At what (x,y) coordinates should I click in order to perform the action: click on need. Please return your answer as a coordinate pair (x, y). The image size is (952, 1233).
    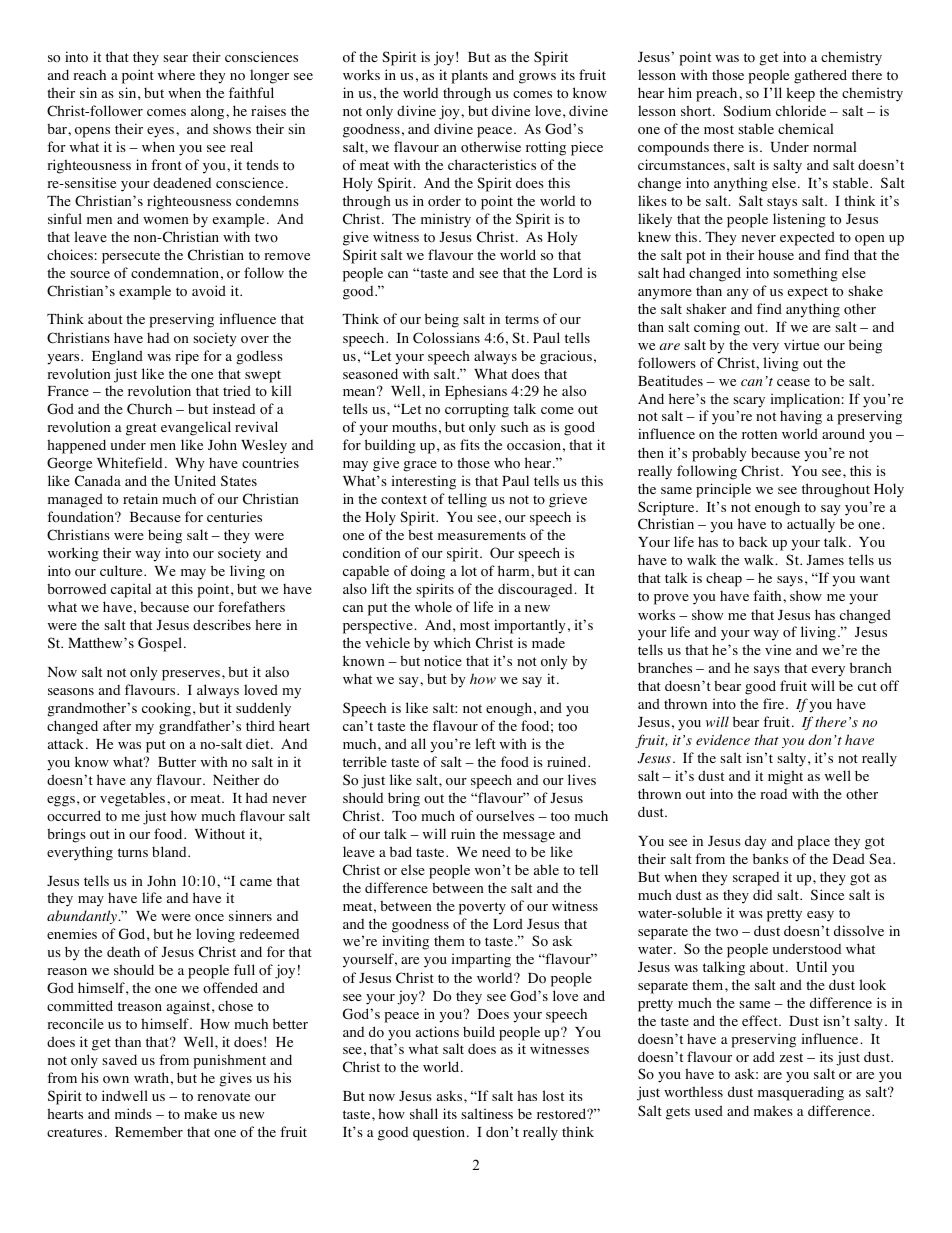
    Looking at the image, I should click on (496, 851).
